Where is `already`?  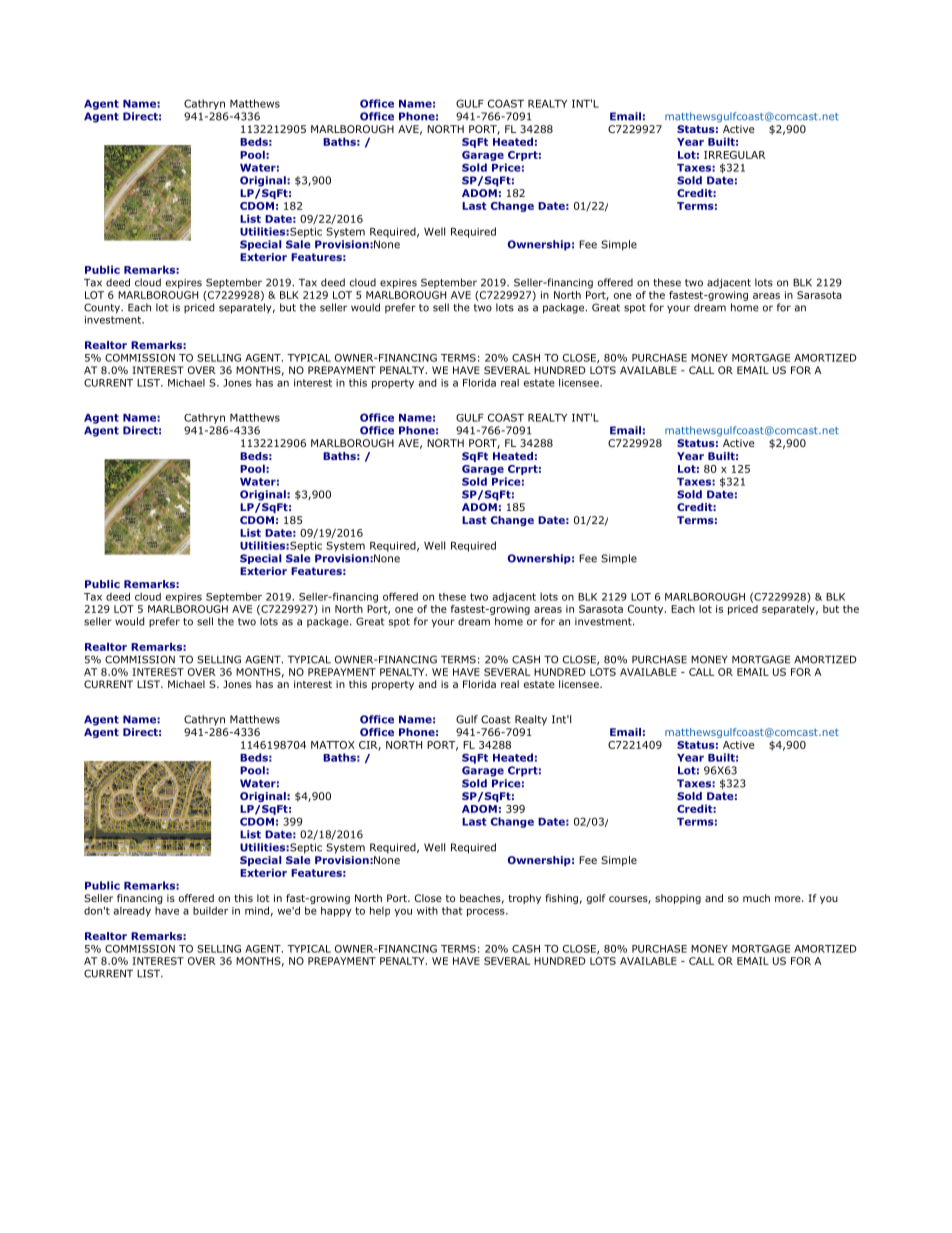
already is located at coordinates (132, 912).
